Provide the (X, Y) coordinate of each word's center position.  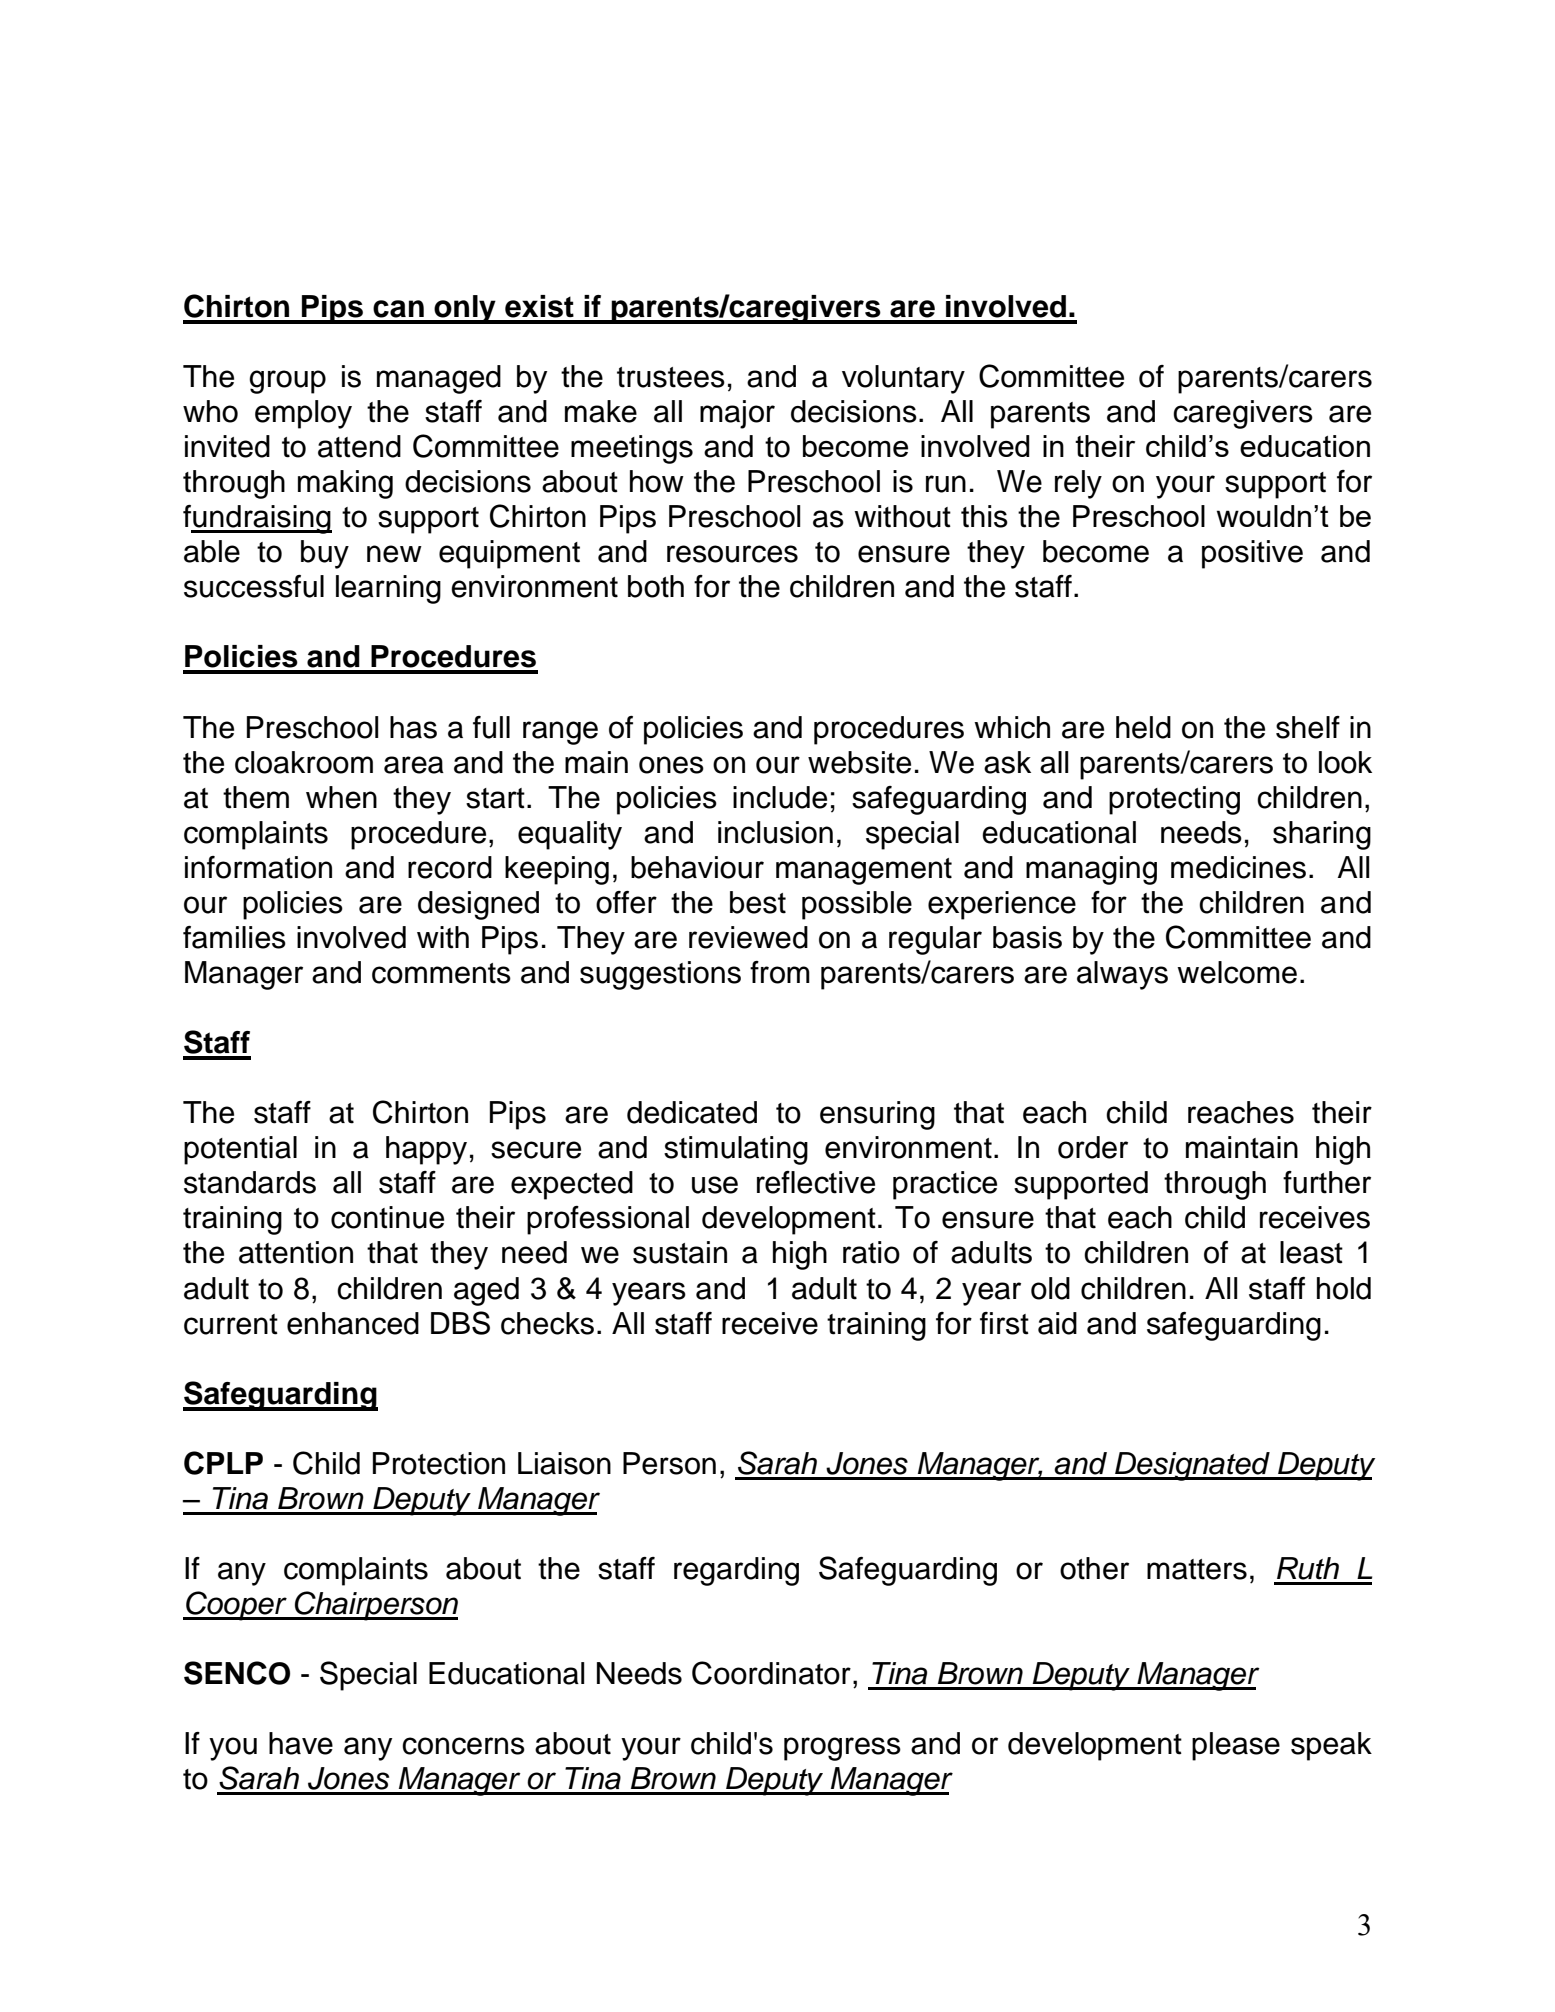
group (287, 382)
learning (388, 589)
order (1093, 1147)
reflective (816, 1182)
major (737, 414)
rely (1078, 484)
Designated (1192, 1466)
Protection (439, 1463)
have (301, 1743)
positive (1252, 554)
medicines (1238, 867)
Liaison (564, 1463)
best (758, 902)
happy (426, 1150)
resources (732, 554)
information (258, 867)
